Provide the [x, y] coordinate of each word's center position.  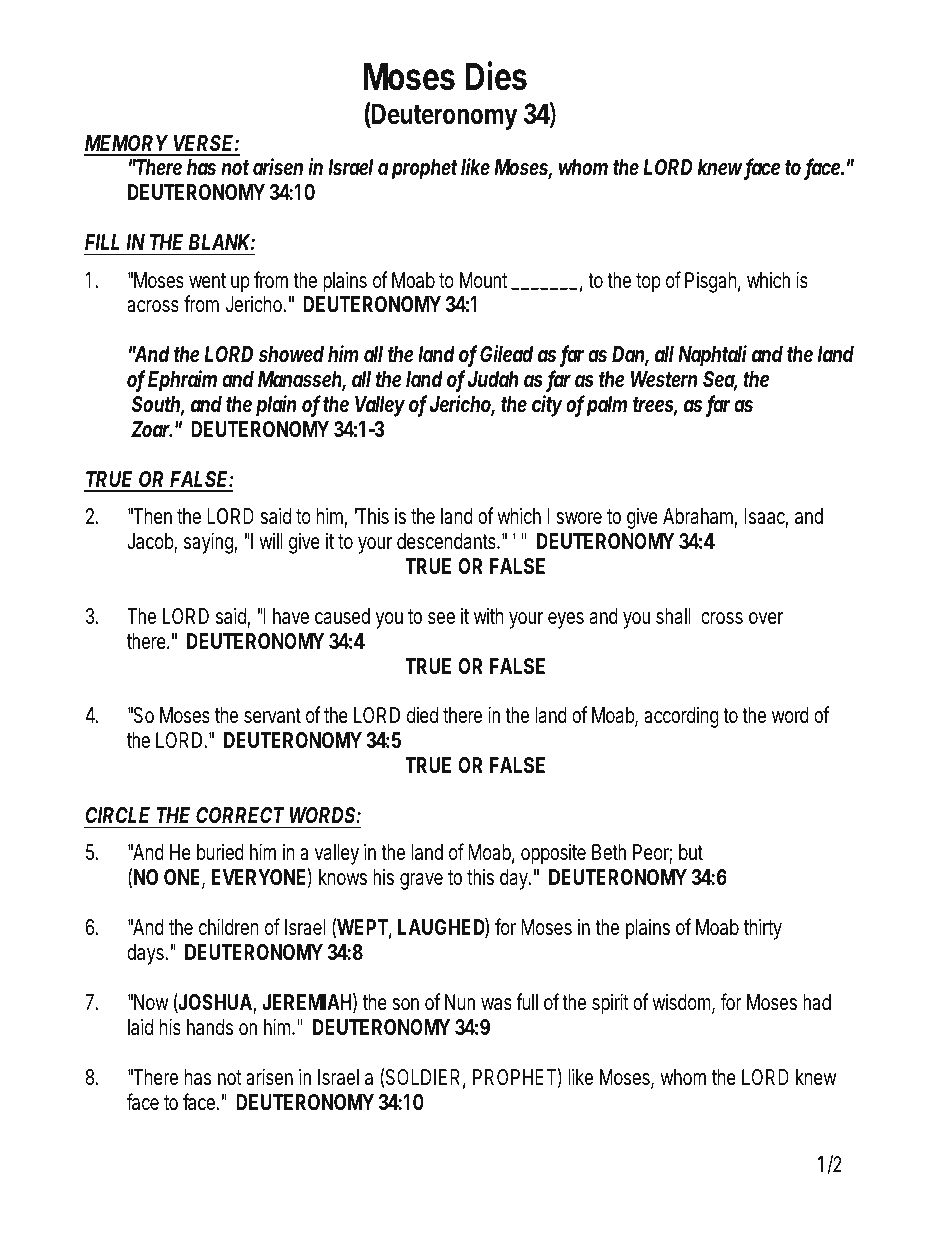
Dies [496, 76]
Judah [493, 379]
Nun [460, 1002]
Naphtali [712, 356]
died [422, 715]
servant [272, 716]
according [681, 717]
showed [291, 354]
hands [210, 1027]
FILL [102, 242]
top [648, 283]
